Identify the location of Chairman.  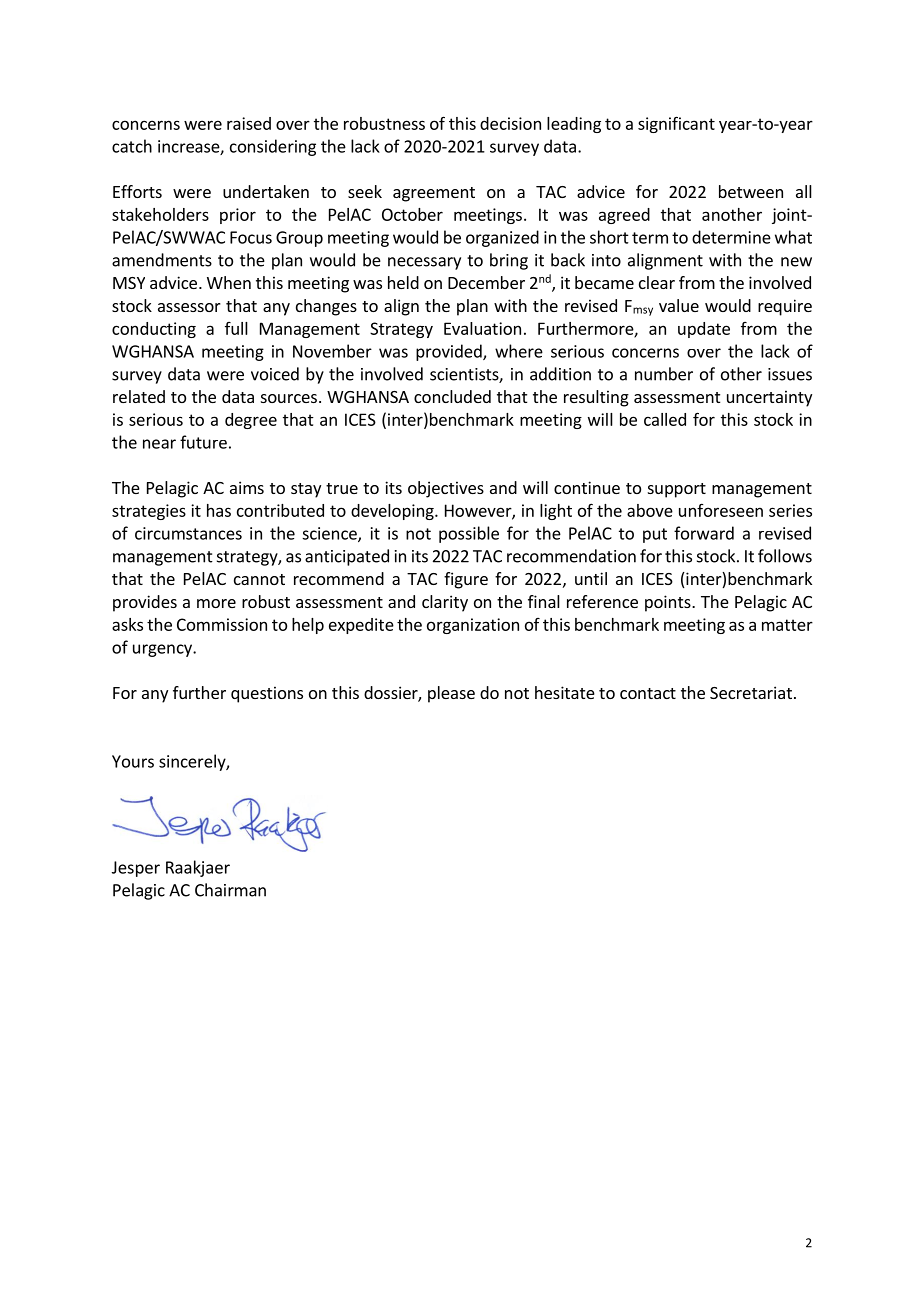
(230, 890).
